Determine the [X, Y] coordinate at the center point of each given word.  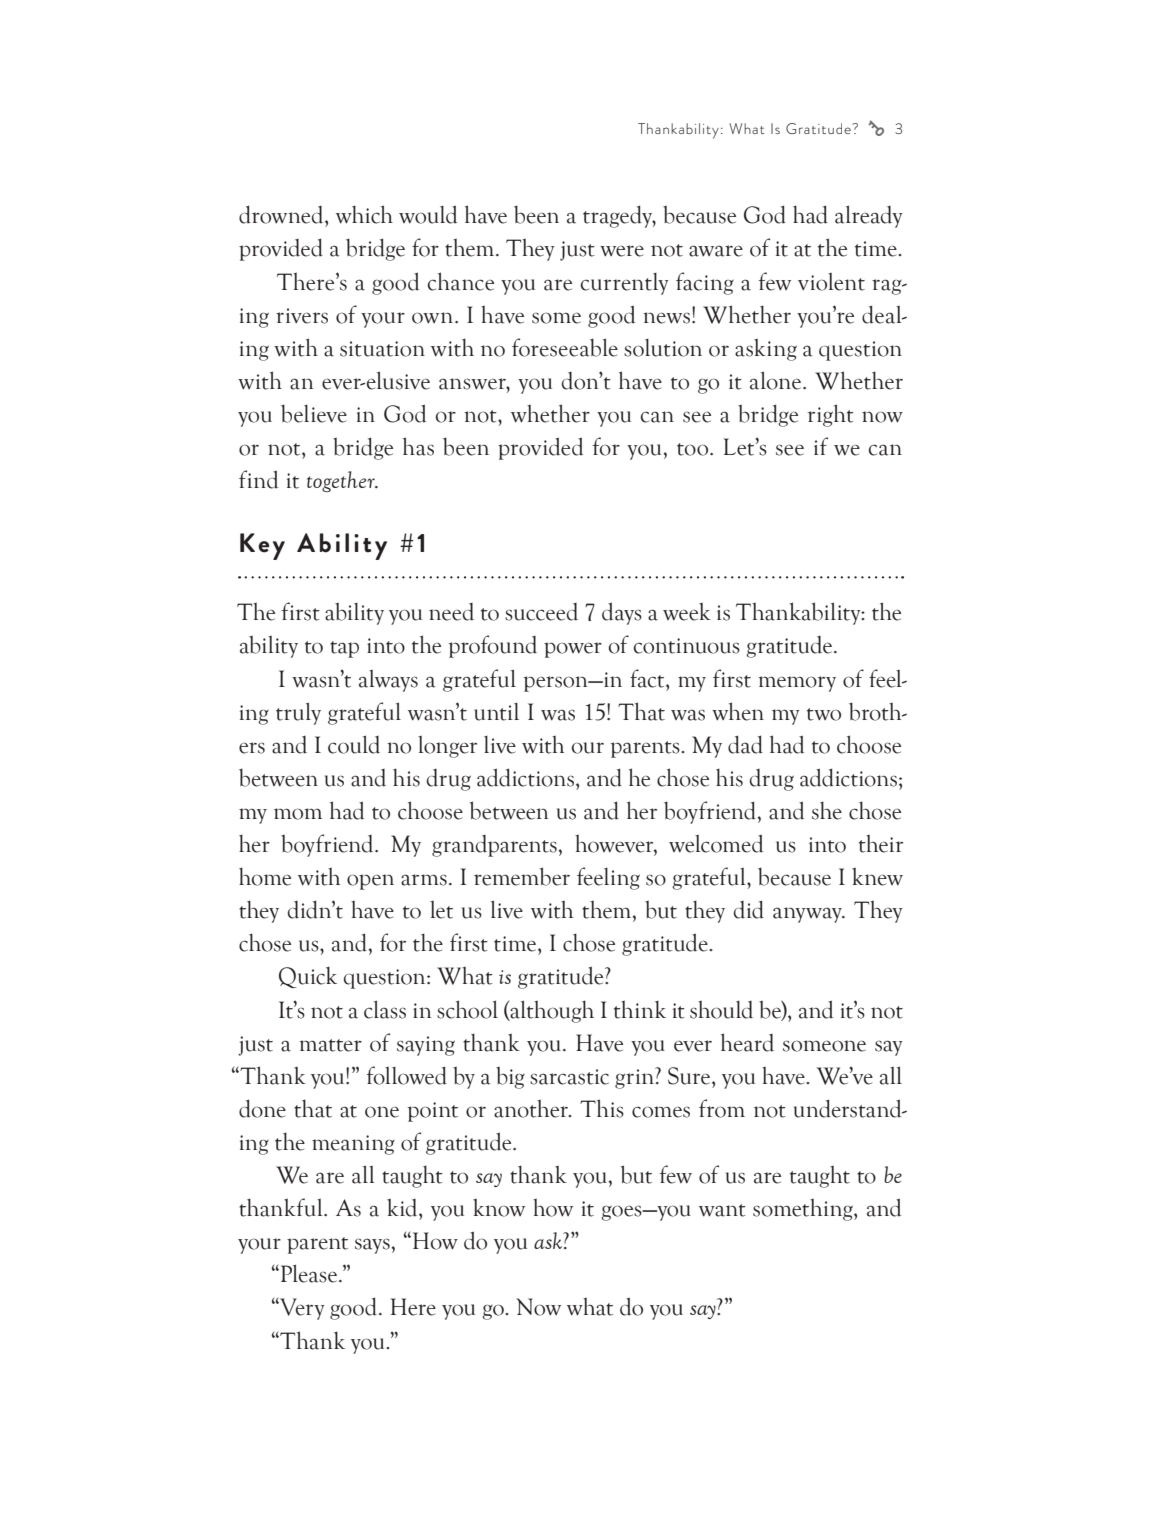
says [372, 1246]
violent [831, 282]
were [622, 251]
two [824, 714]
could [354, 744]
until [496, 712]
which [364, 214]
